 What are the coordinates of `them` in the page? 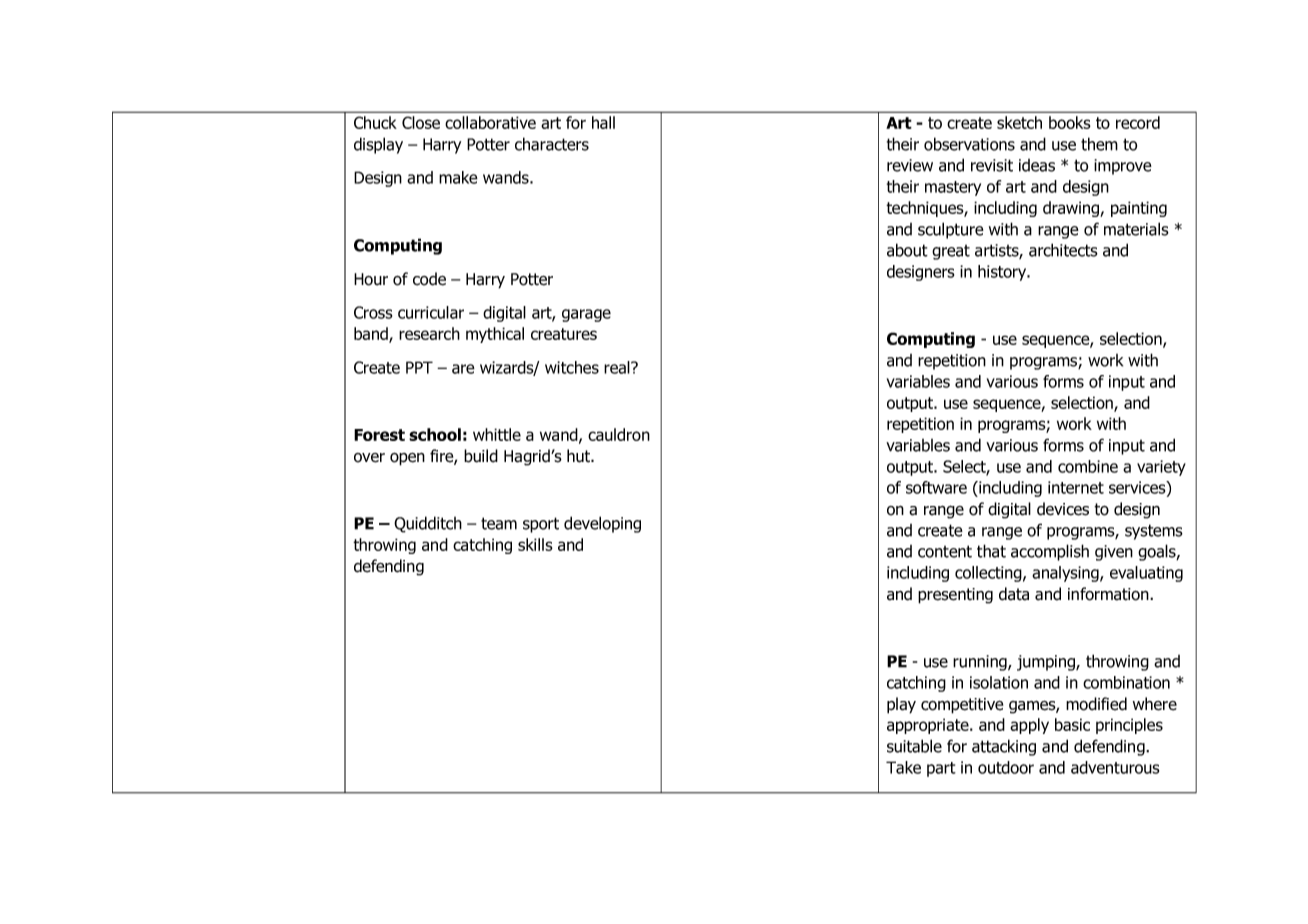 It's located at (1099, 144).
